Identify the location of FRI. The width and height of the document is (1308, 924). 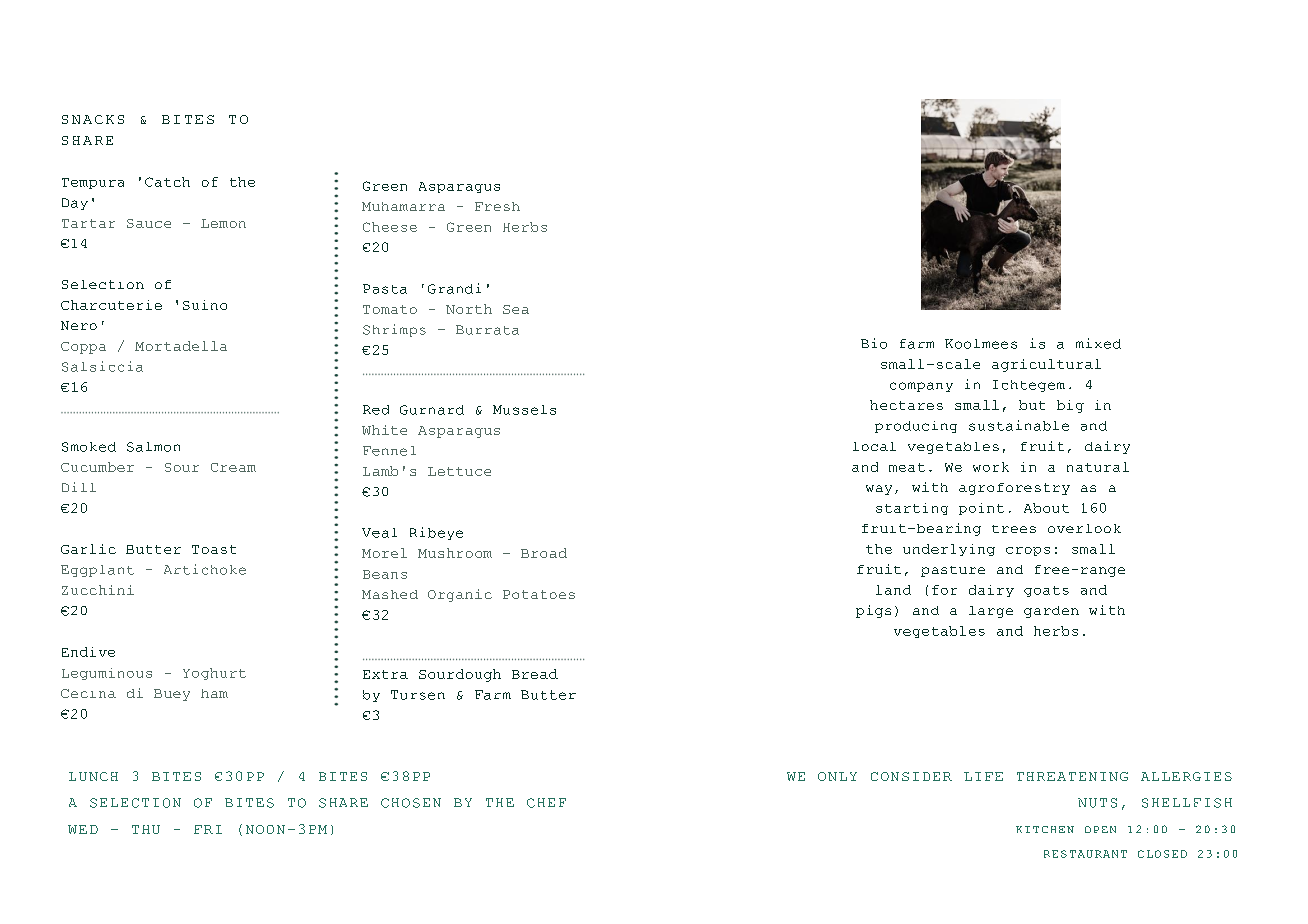
(208, 829).
